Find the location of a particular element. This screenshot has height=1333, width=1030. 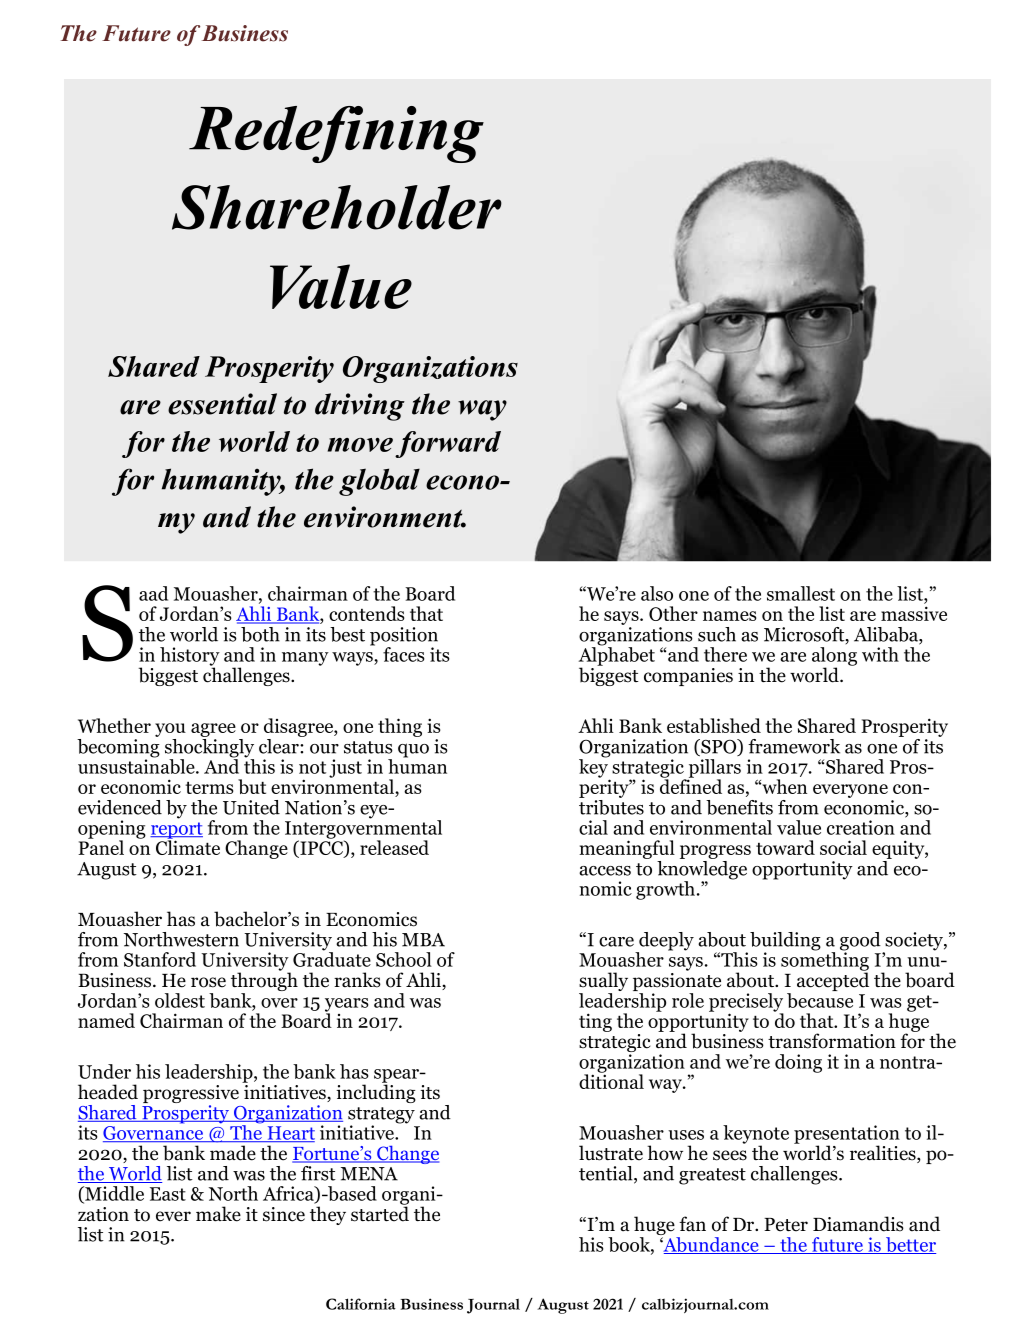

building is located at coordinates (785, 942).
